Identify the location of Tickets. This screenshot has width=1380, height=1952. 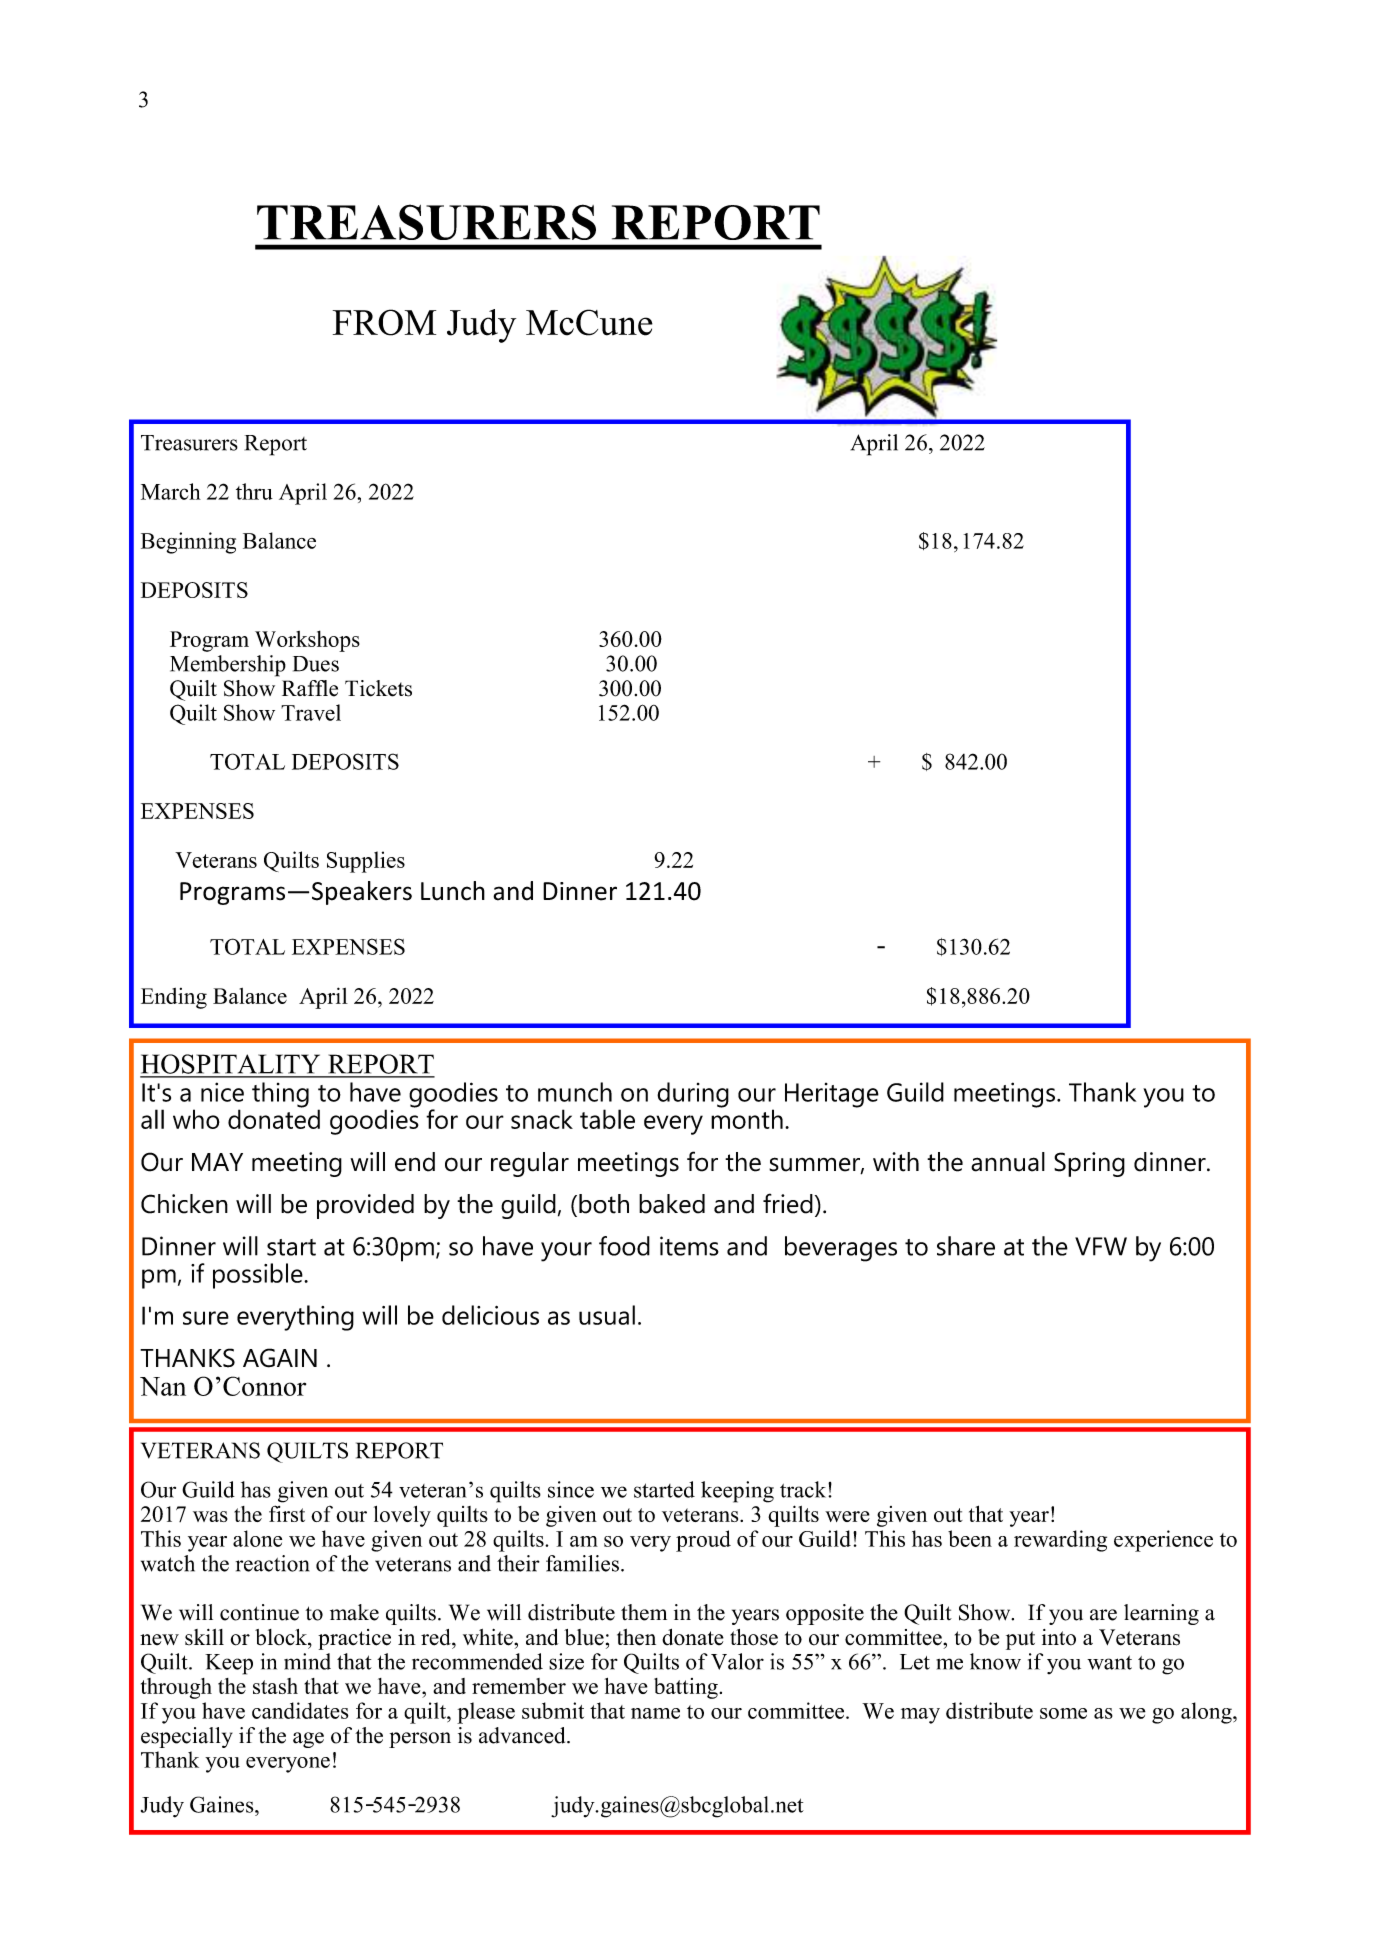
(378, 688).
